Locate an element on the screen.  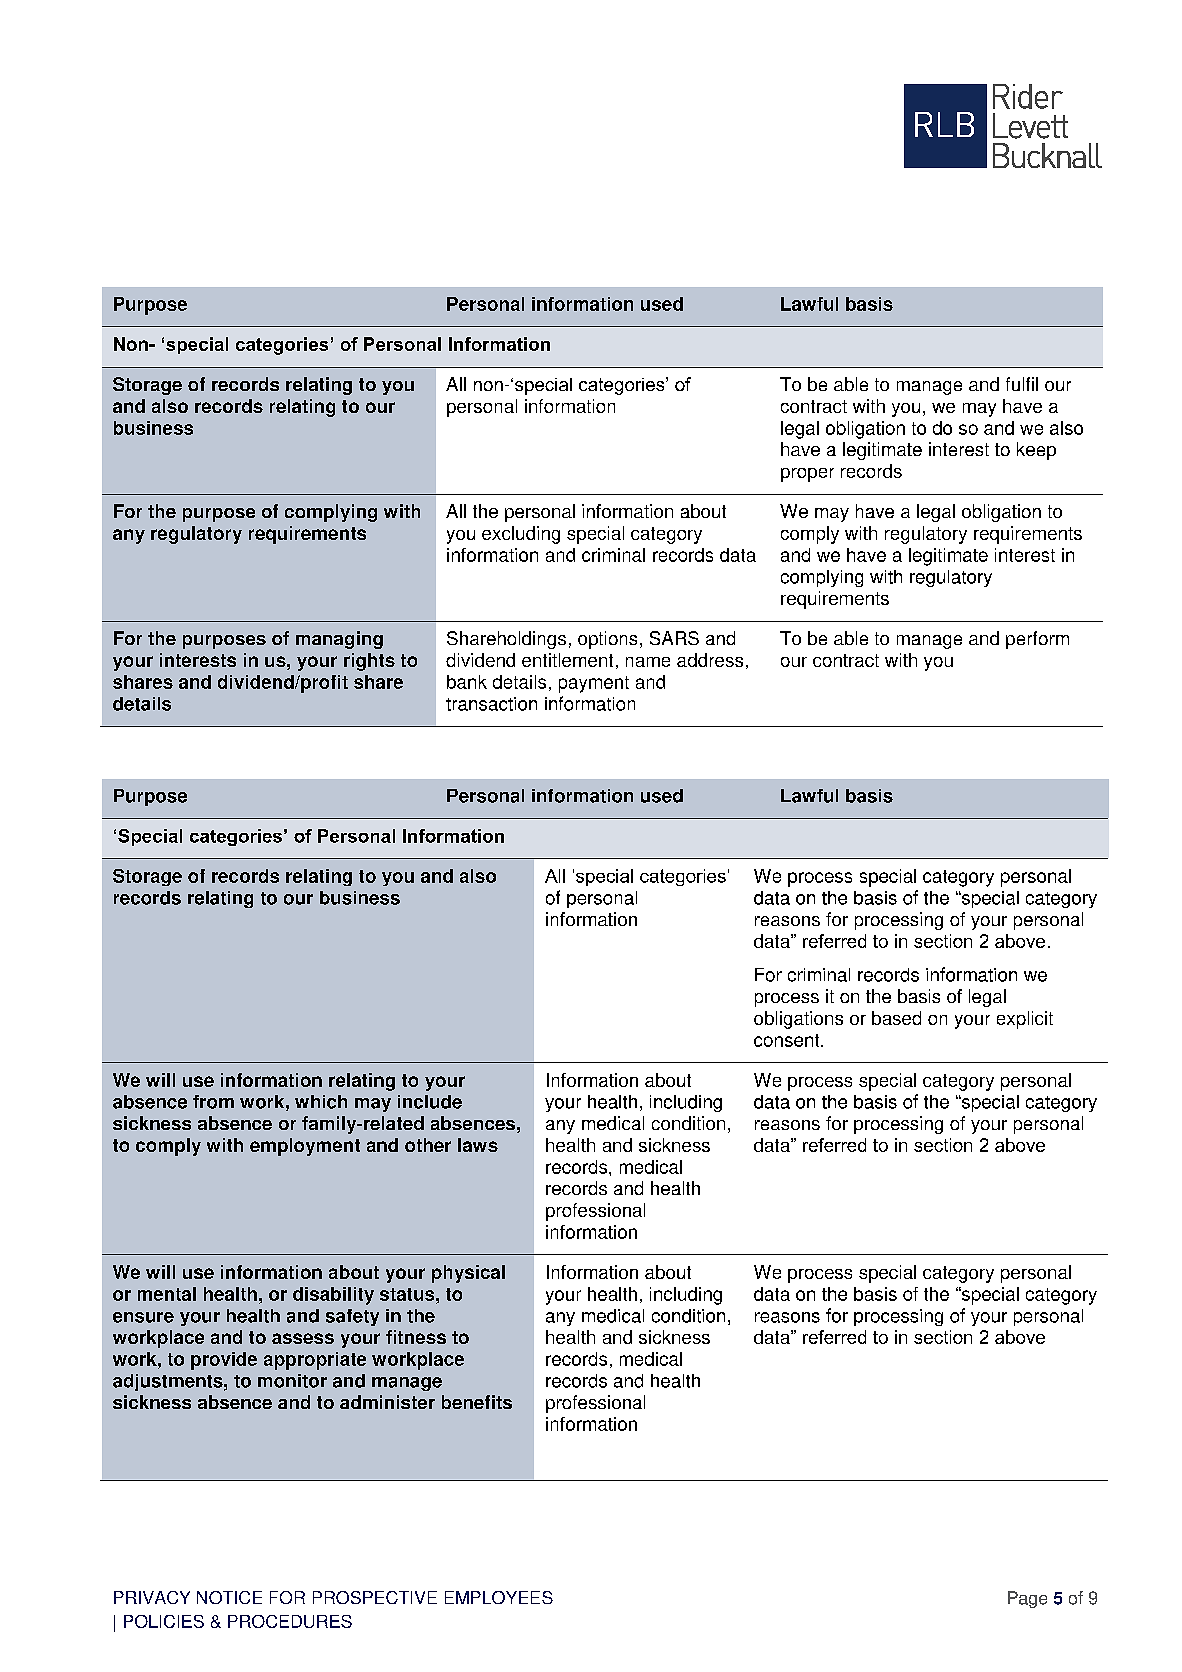
EMPLOYEES is located at coordinates (499, 1597).
